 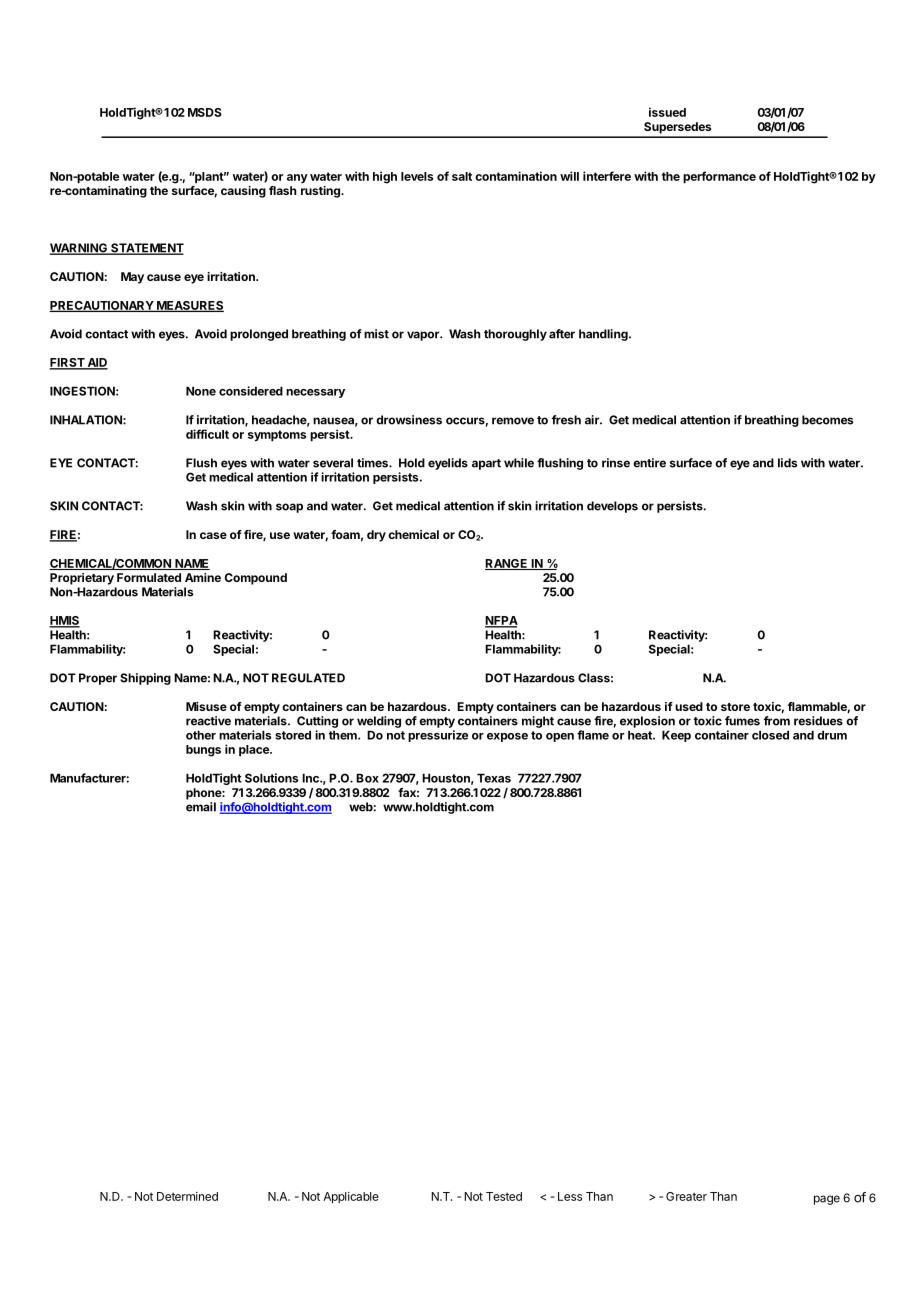 What do you see at coordinates (187, 1196) in the document?
I see `Determined` at bounding box center [187, 1196].
